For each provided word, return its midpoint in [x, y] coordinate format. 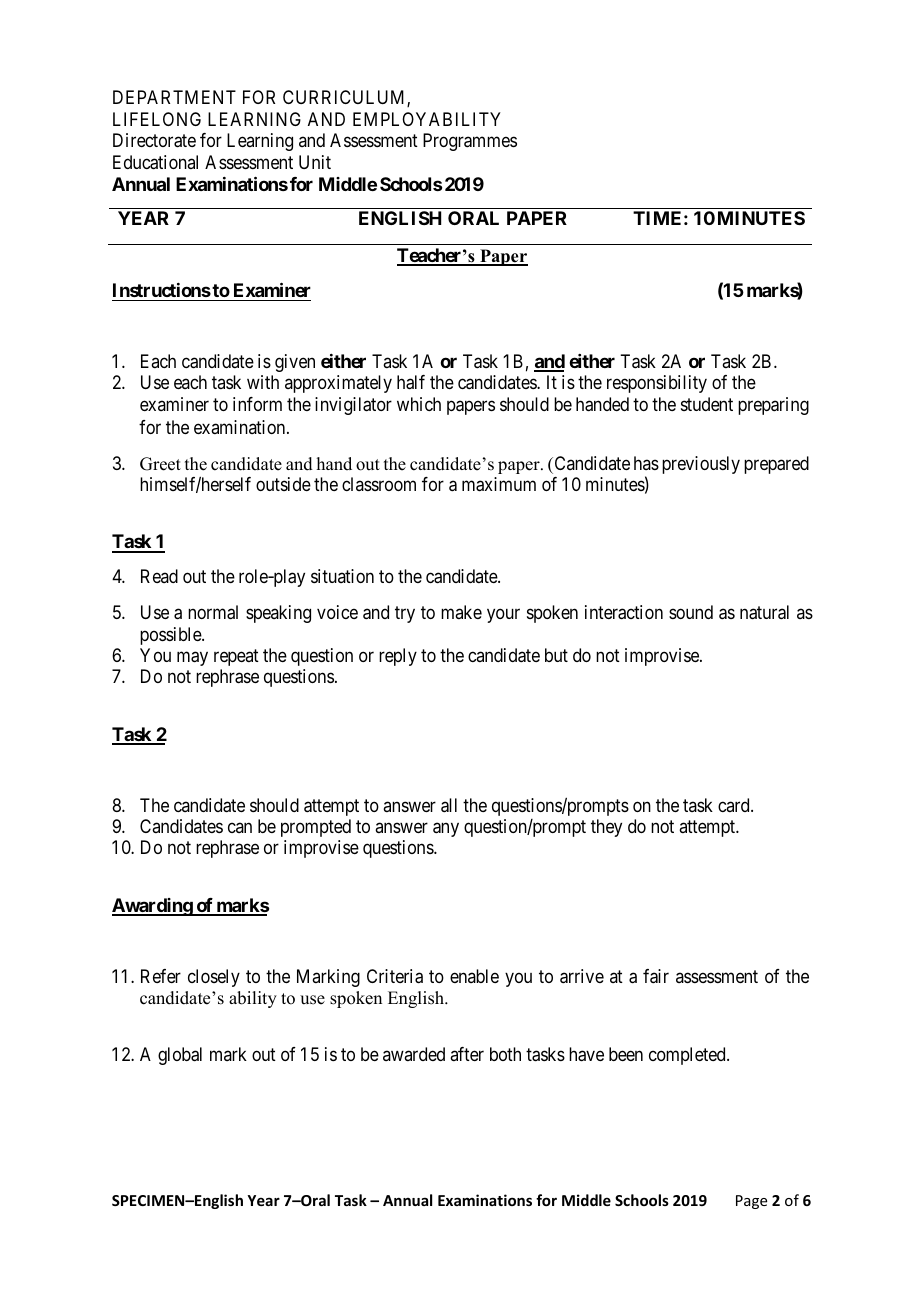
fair [656, 976]
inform [257, 404]
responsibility [657, 384]
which [419, 404]
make [461, 612]
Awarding [153, 907]
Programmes [470, 142]
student [707, 404]
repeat [236, 657]
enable [474, 976]
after [467, 1054]
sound [691, 612]
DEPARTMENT [174, 97]
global [180, 1056]
